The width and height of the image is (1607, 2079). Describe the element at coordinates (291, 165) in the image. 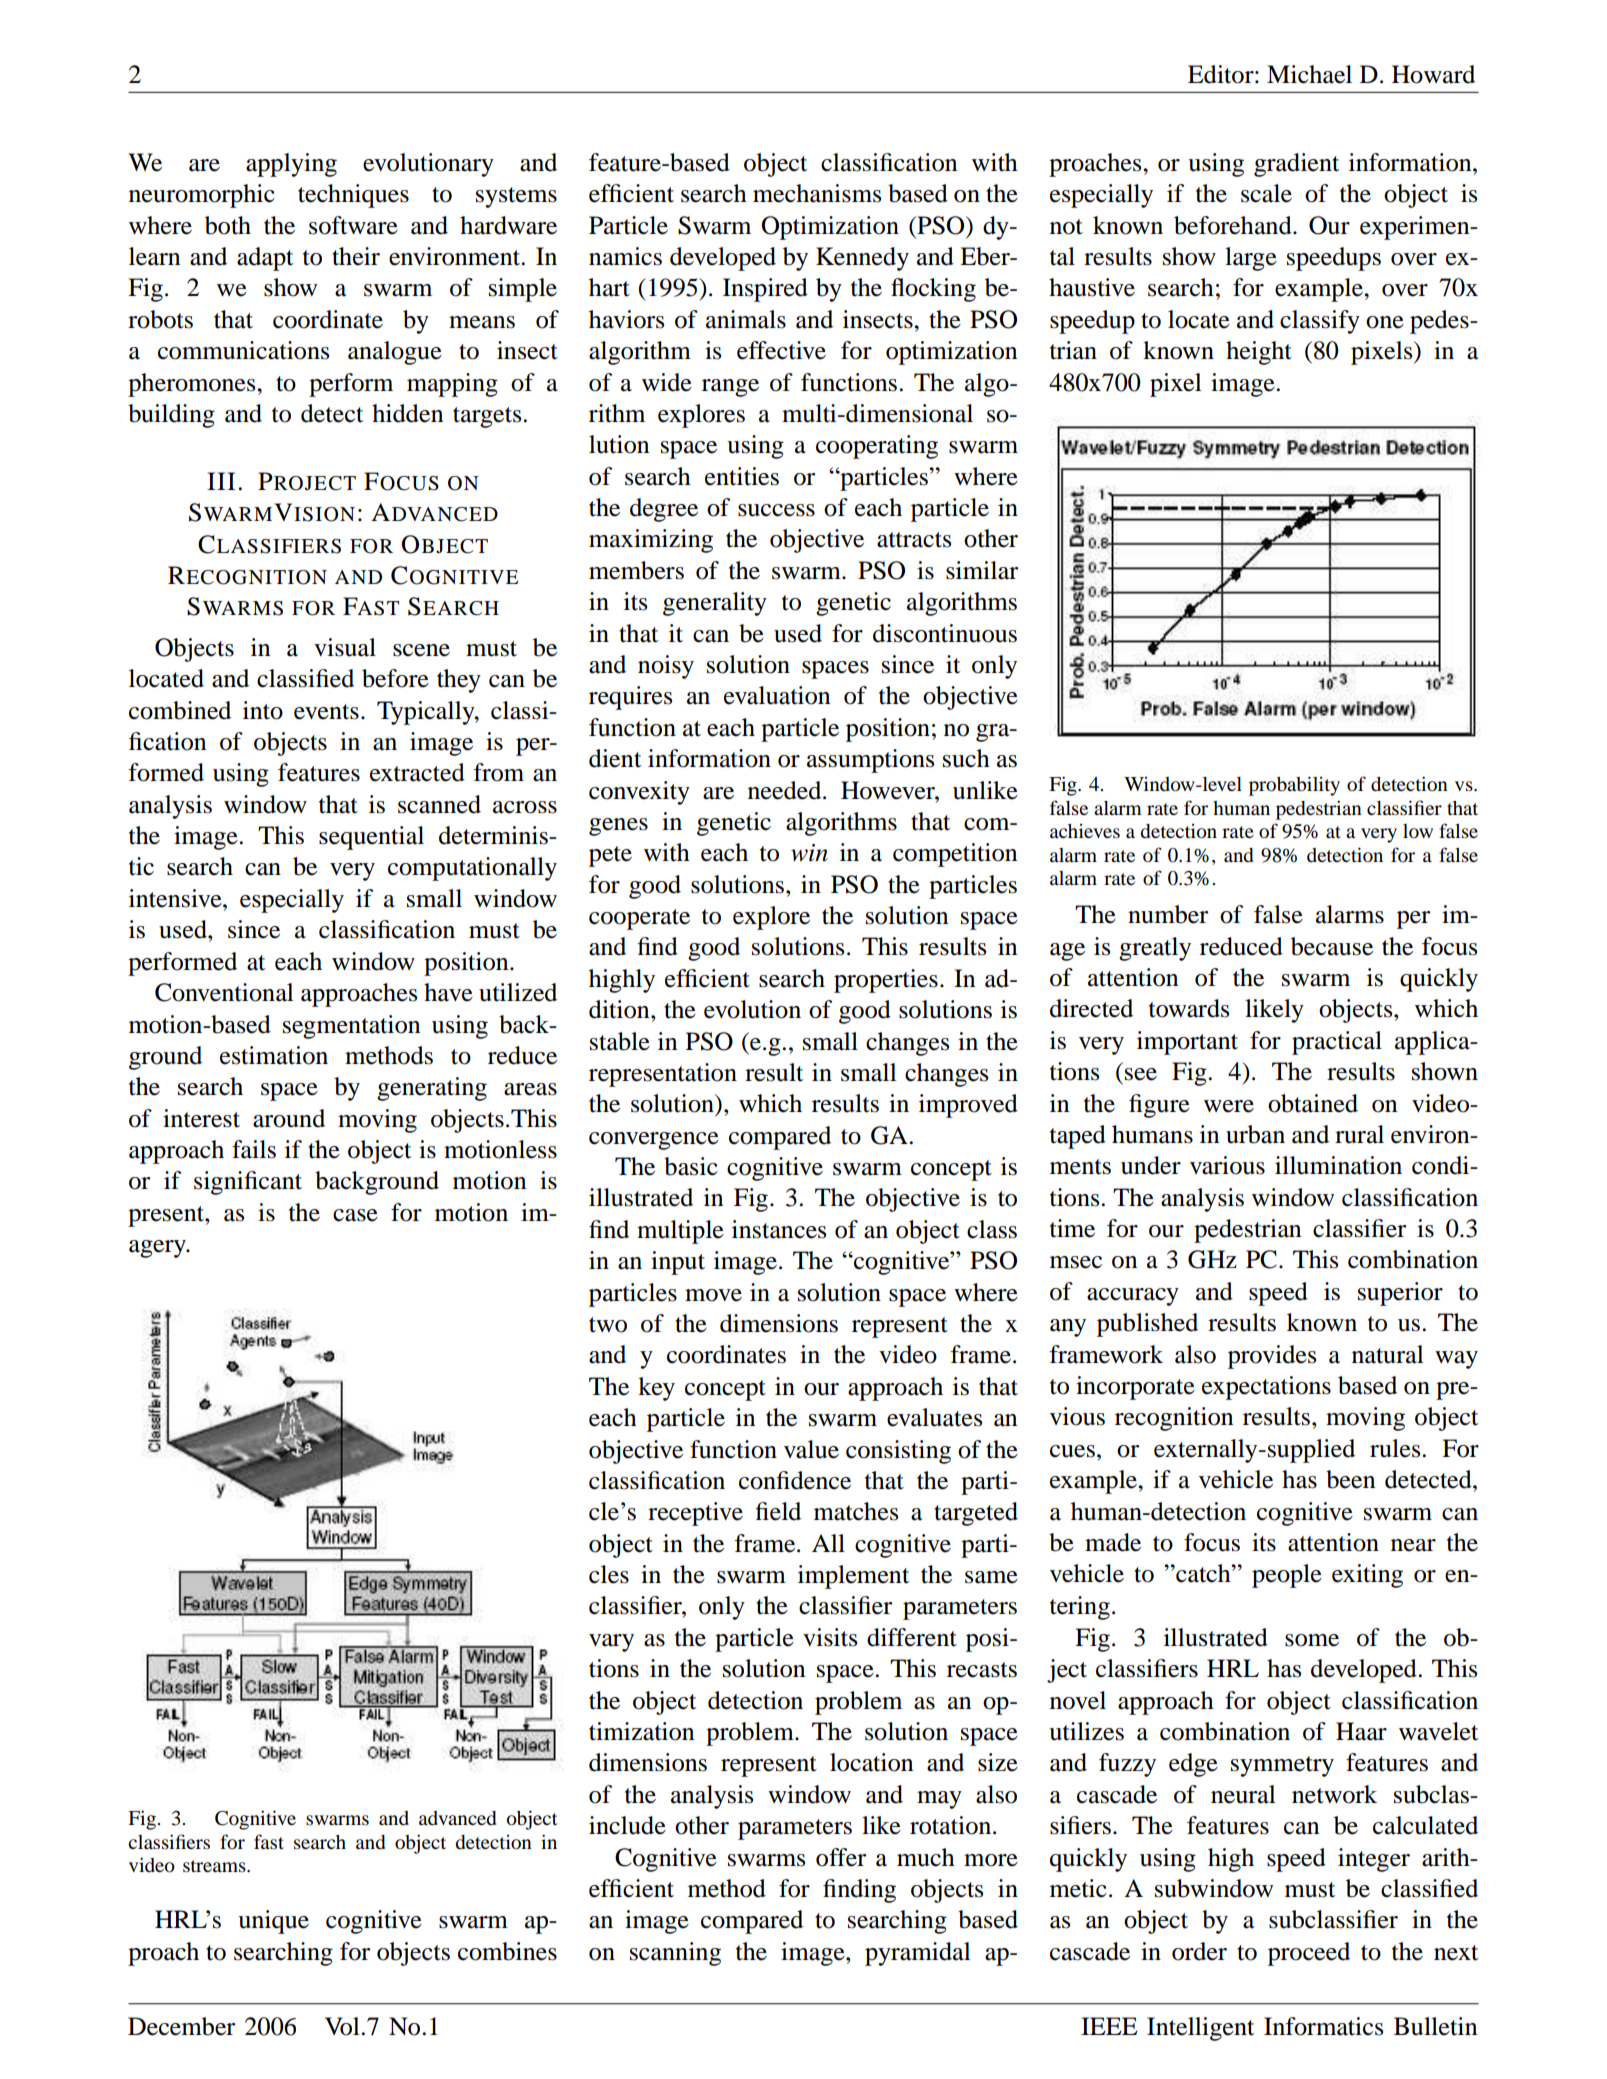

I see `applying` at that location.
